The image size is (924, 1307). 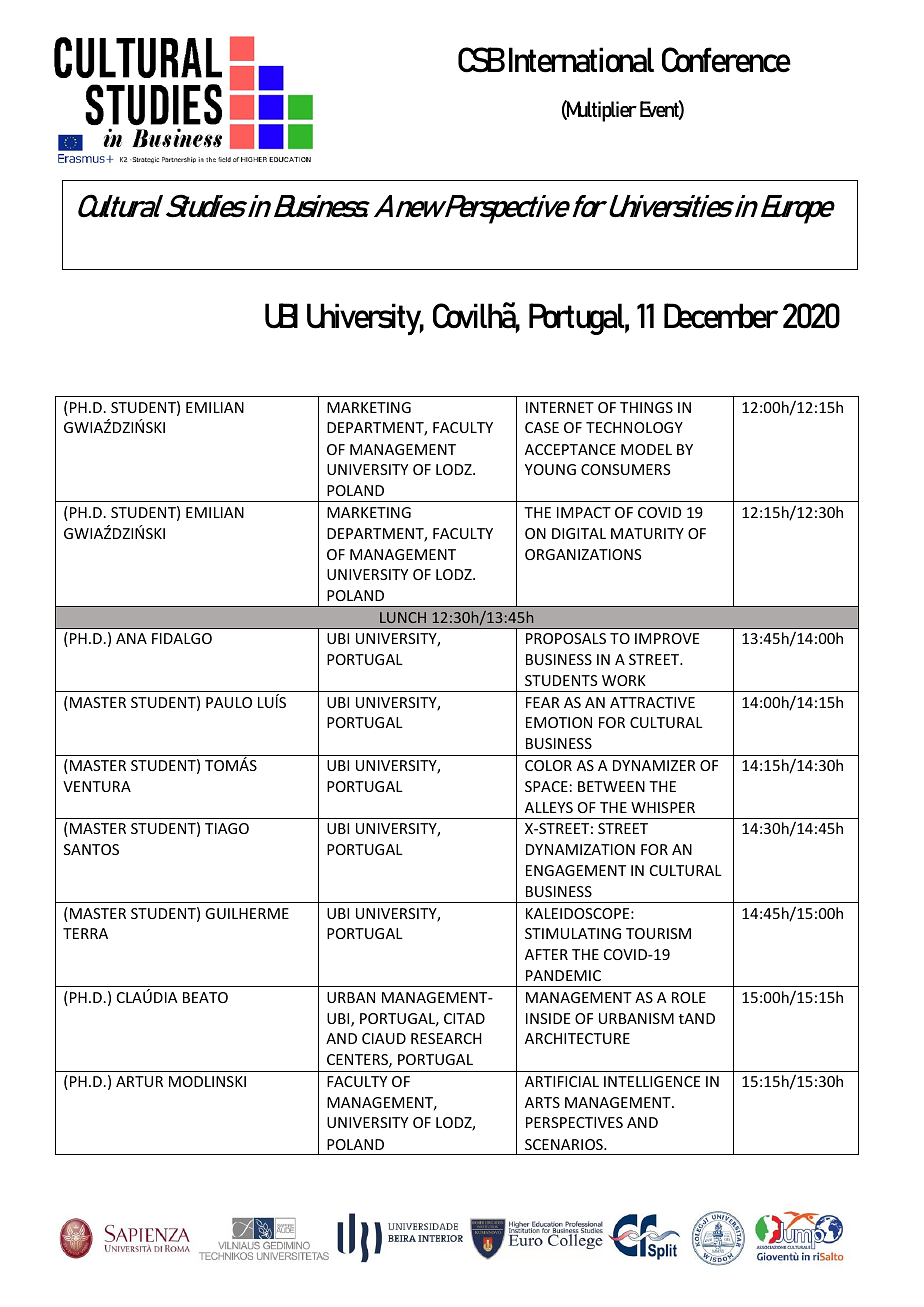 What do you see at coordinates (611, 786) in the screenshot?
I see `BETWEEN` at bounding box center [611, 786].
